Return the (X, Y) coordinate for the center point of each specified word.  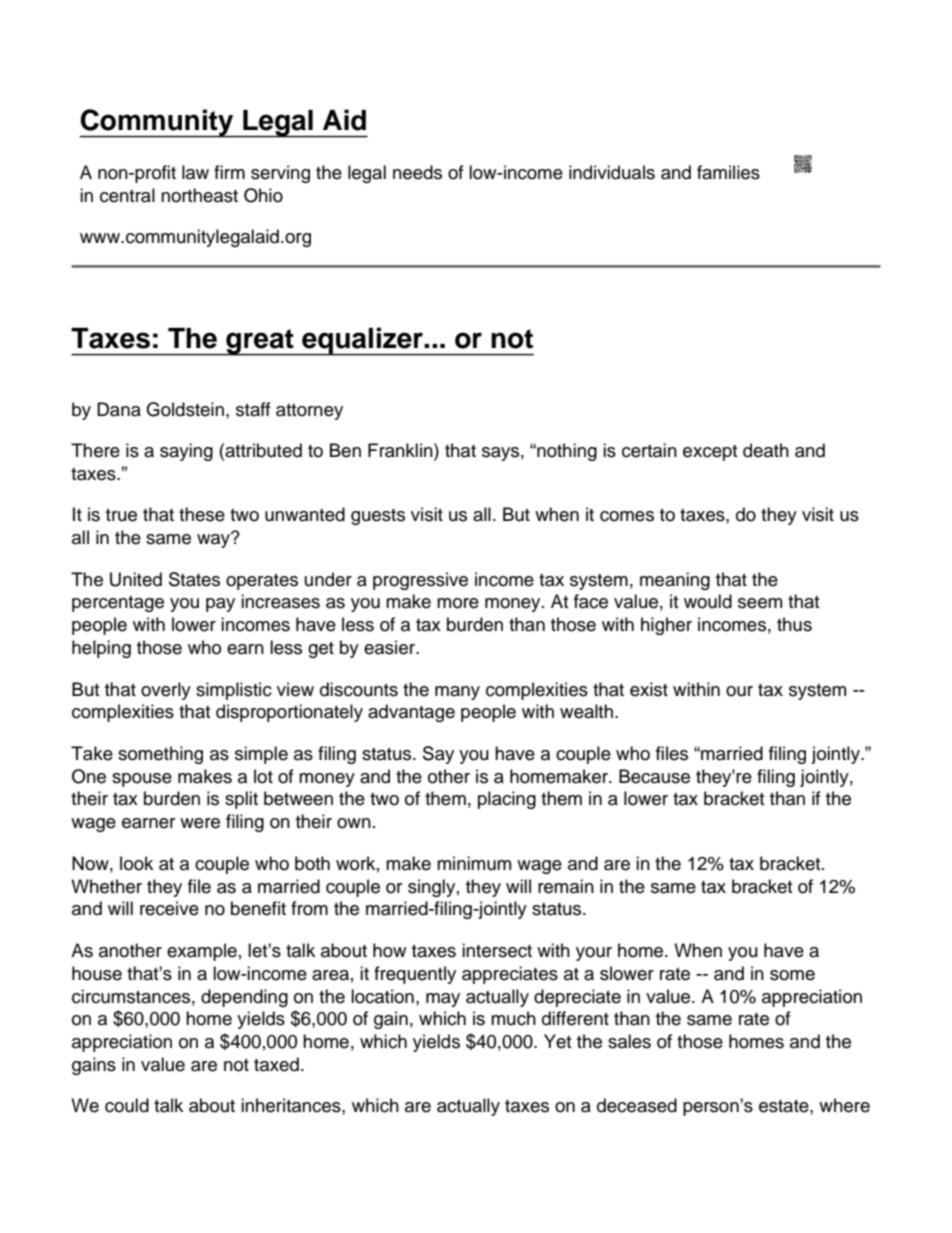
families (728, 172)
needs (417, 172)
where (844, 1105)
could (127, 1105)
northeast (199, 195)
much (513, 1018)
